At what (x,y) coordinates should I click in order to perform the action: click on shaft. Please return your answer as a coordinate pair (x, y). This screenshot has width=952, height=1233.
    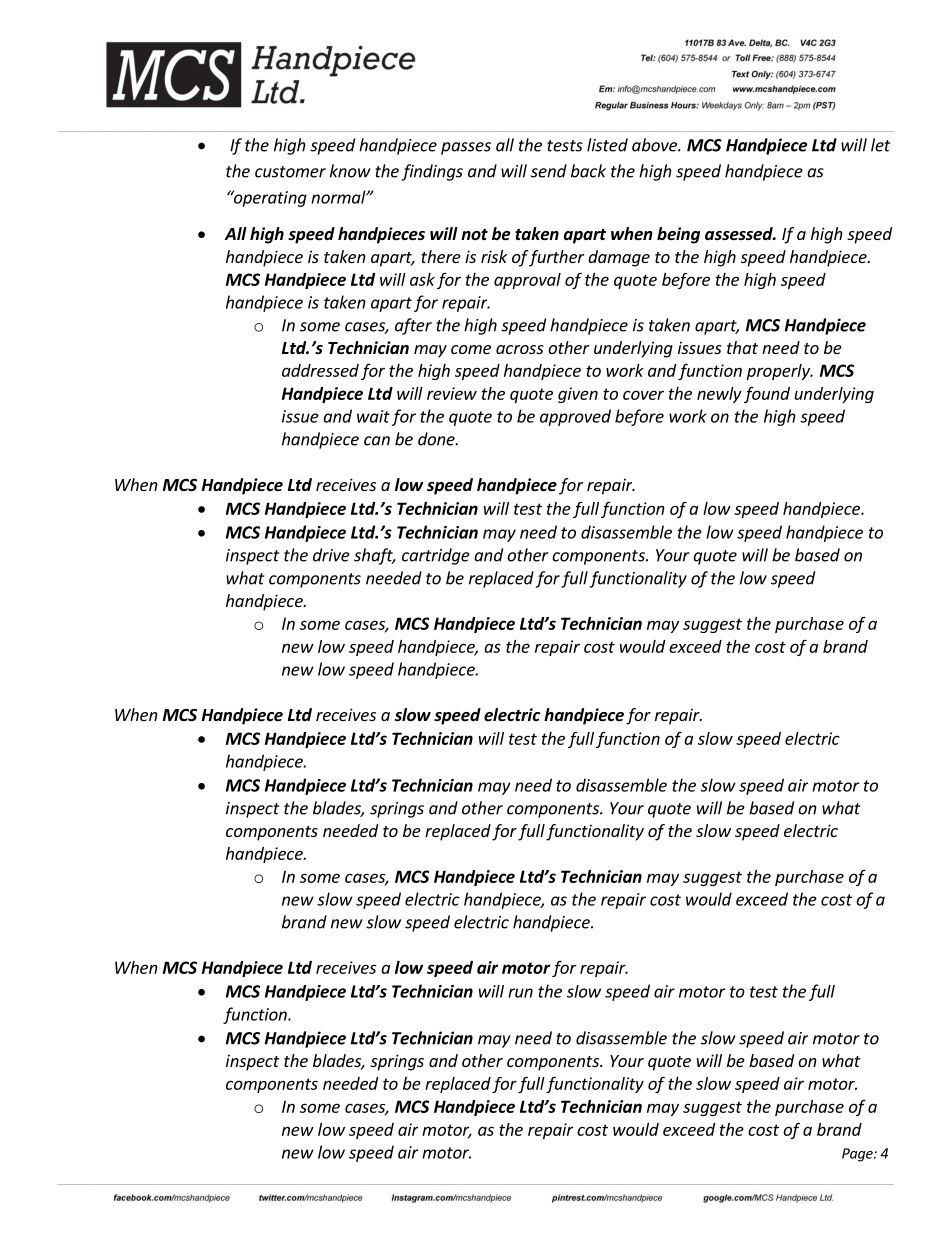
    Looking at the image, I should click on (374, 556).
